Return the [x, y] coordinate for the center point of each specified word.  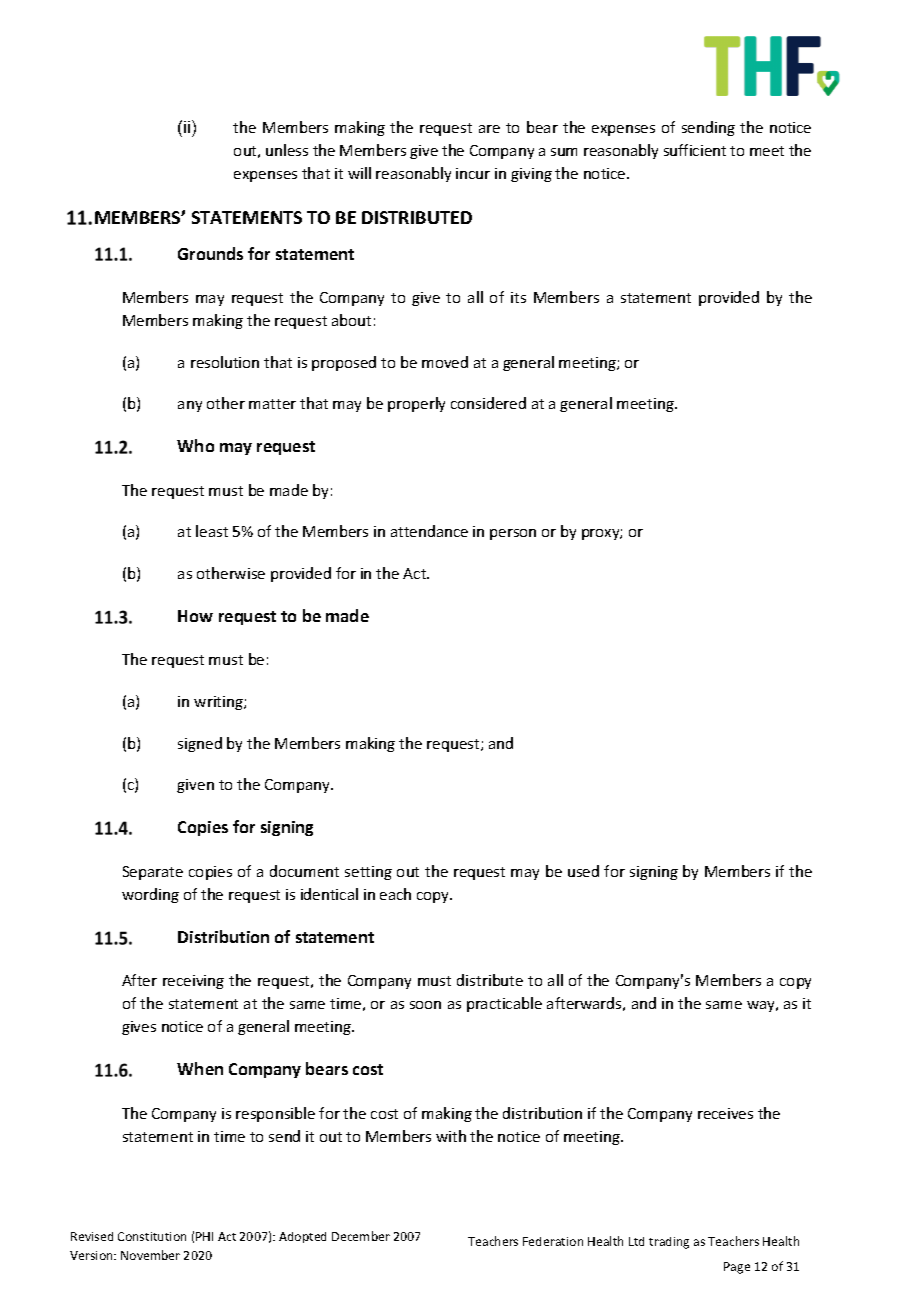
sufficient [695, 150]
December [361, 1236]
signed [200, 744]
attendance [429, 531]
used [583, 871]
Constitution [152, 1236]
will [359, 173]
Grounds [210, 253]
